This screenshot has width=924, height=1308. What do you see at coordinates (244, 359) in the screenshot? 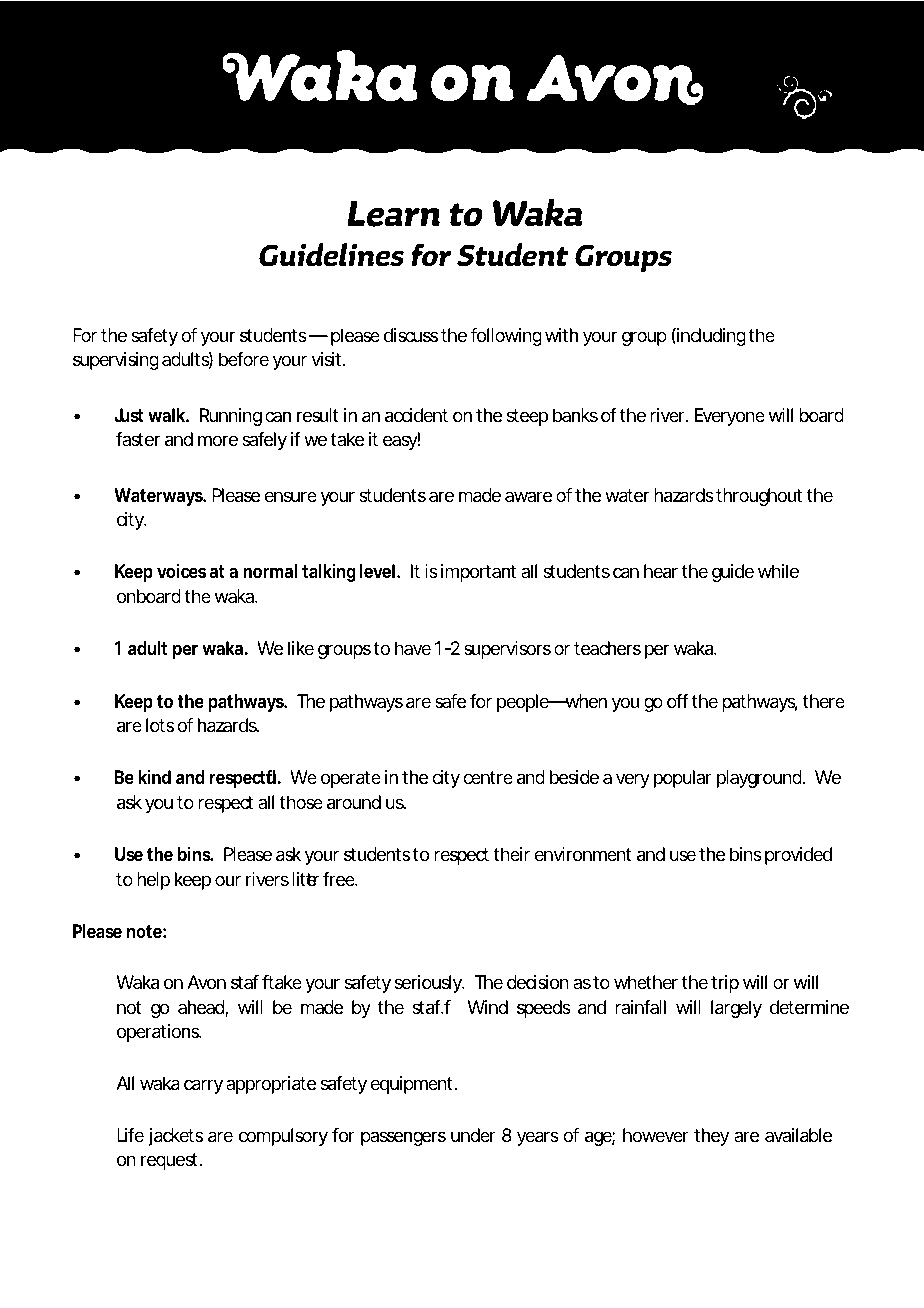
I see `before` at bounding box center [244, 359].
